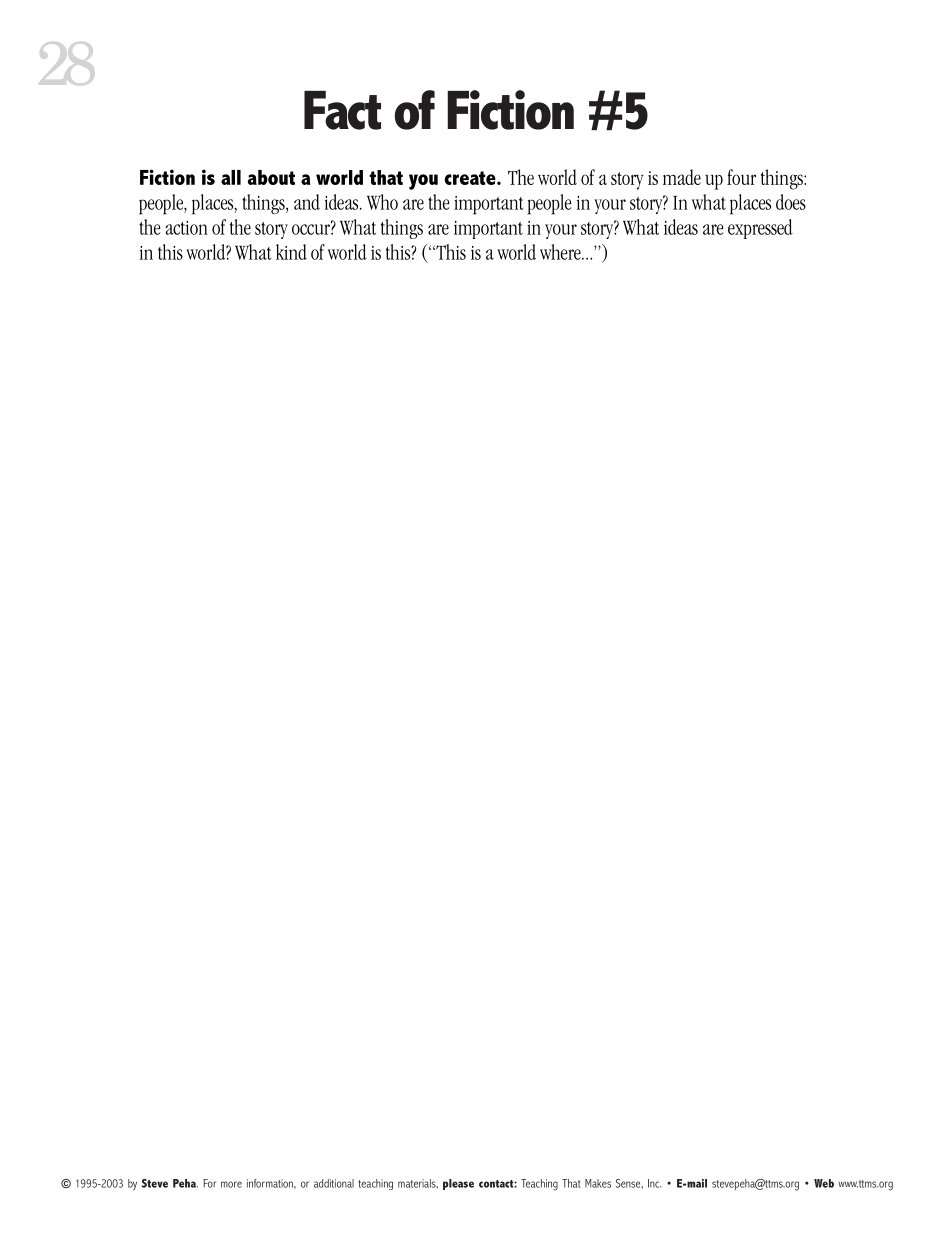  I want to click on please, so click(458, 1184).
